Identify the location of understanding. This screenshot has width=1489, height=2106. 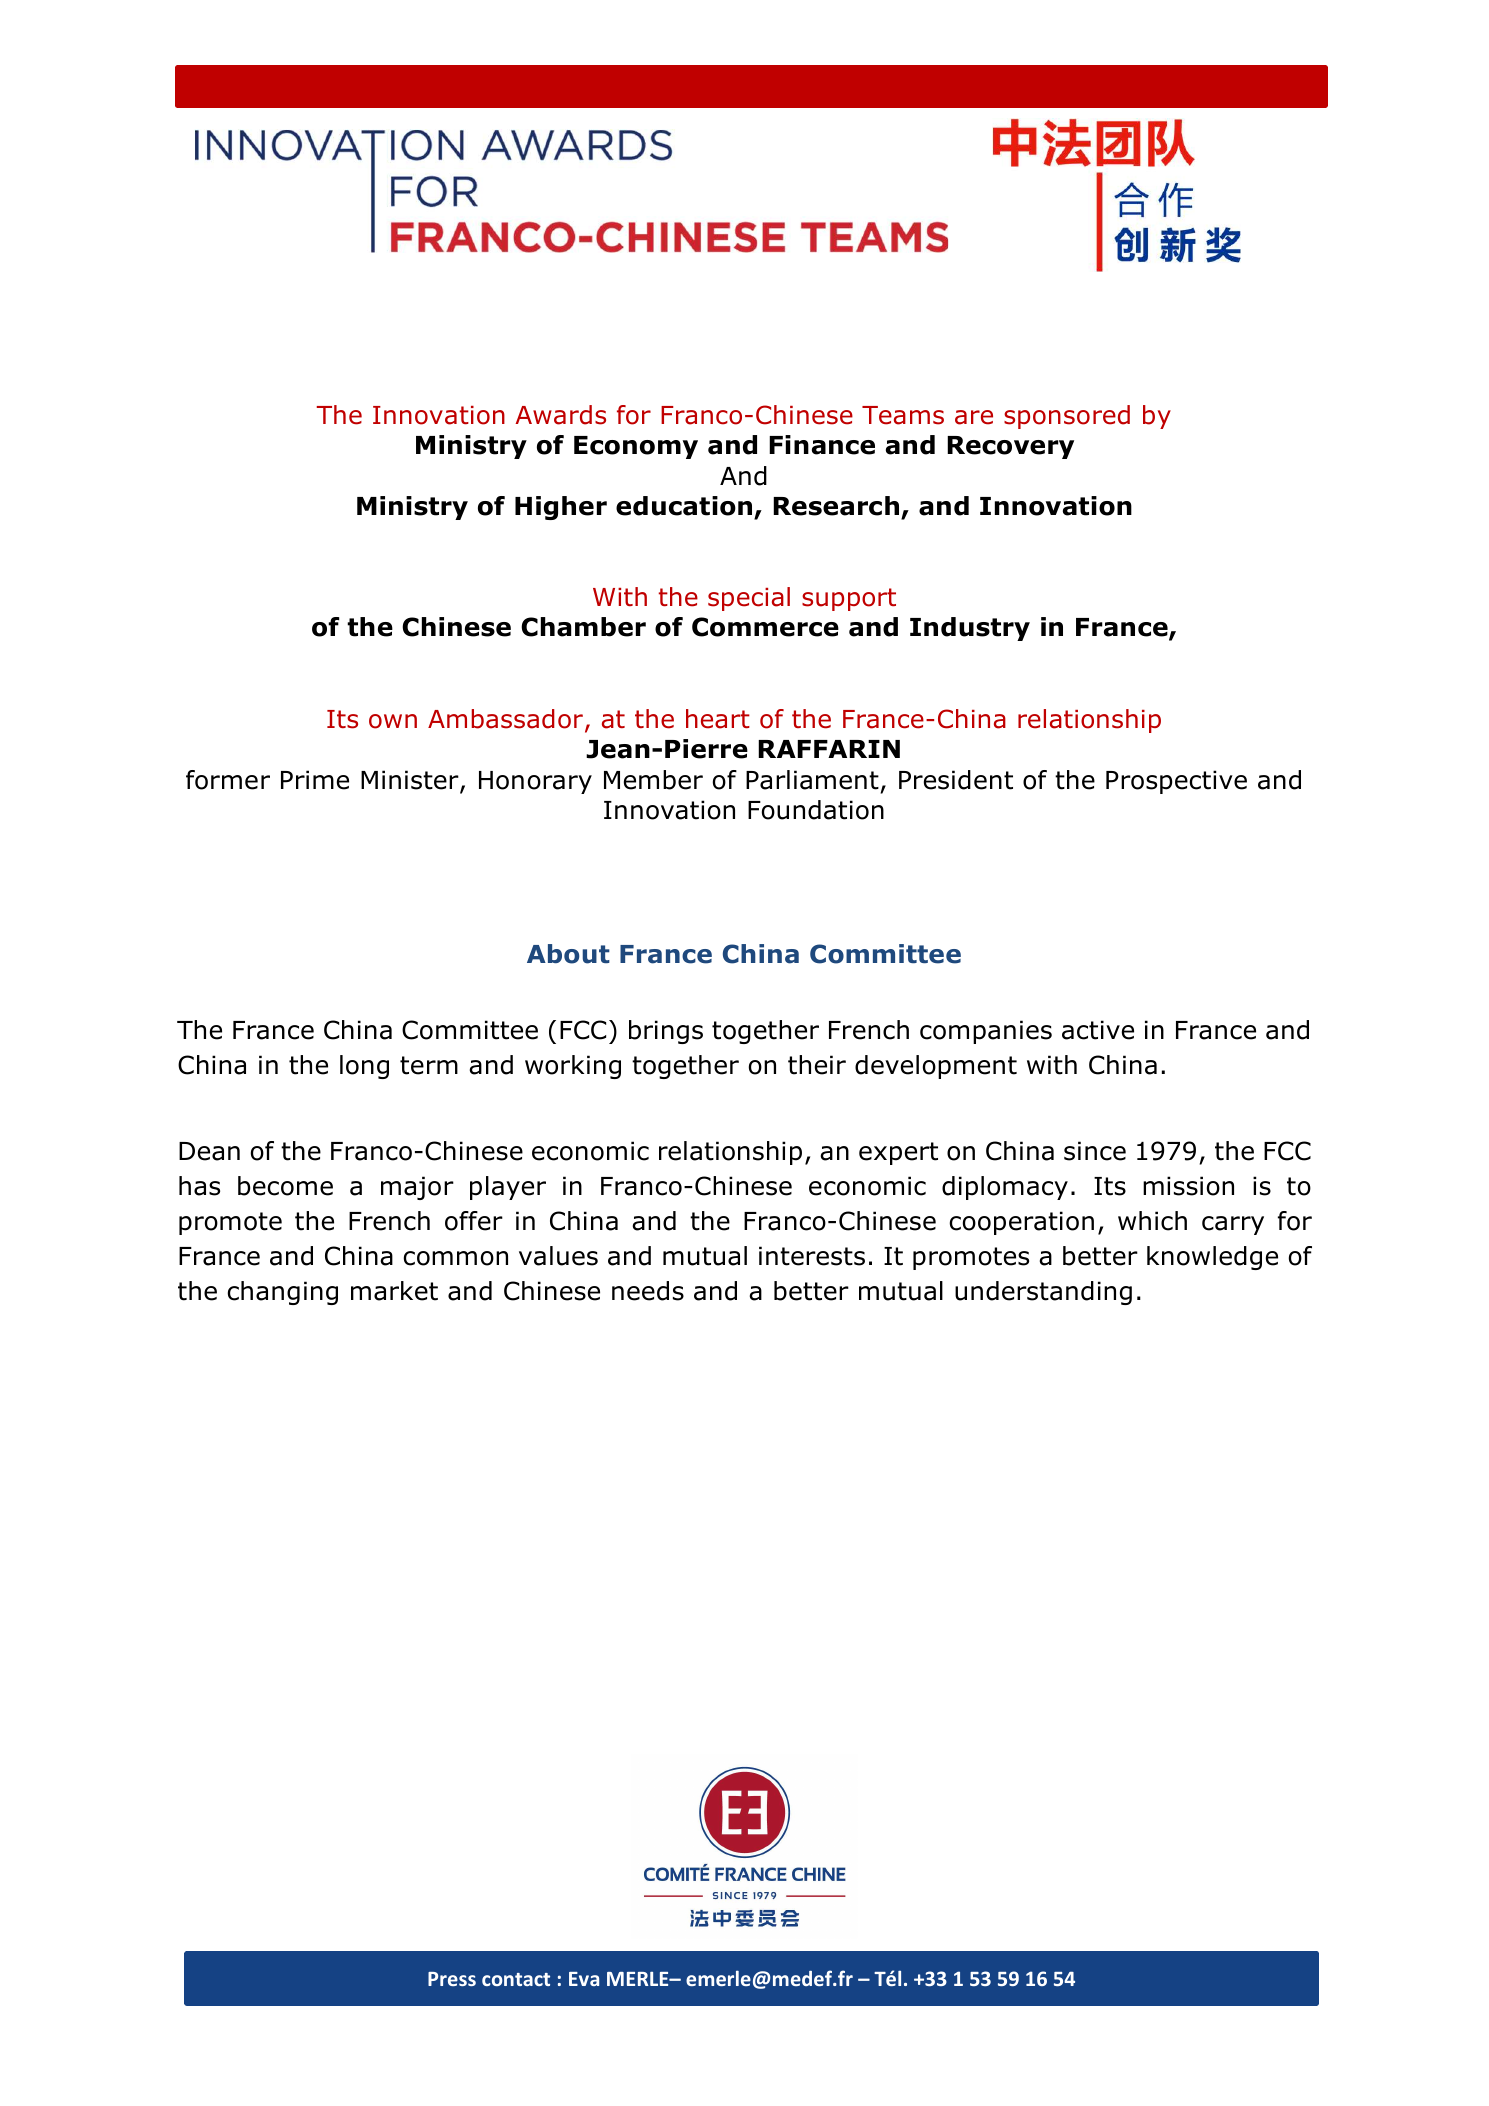
(1043, 1293).
